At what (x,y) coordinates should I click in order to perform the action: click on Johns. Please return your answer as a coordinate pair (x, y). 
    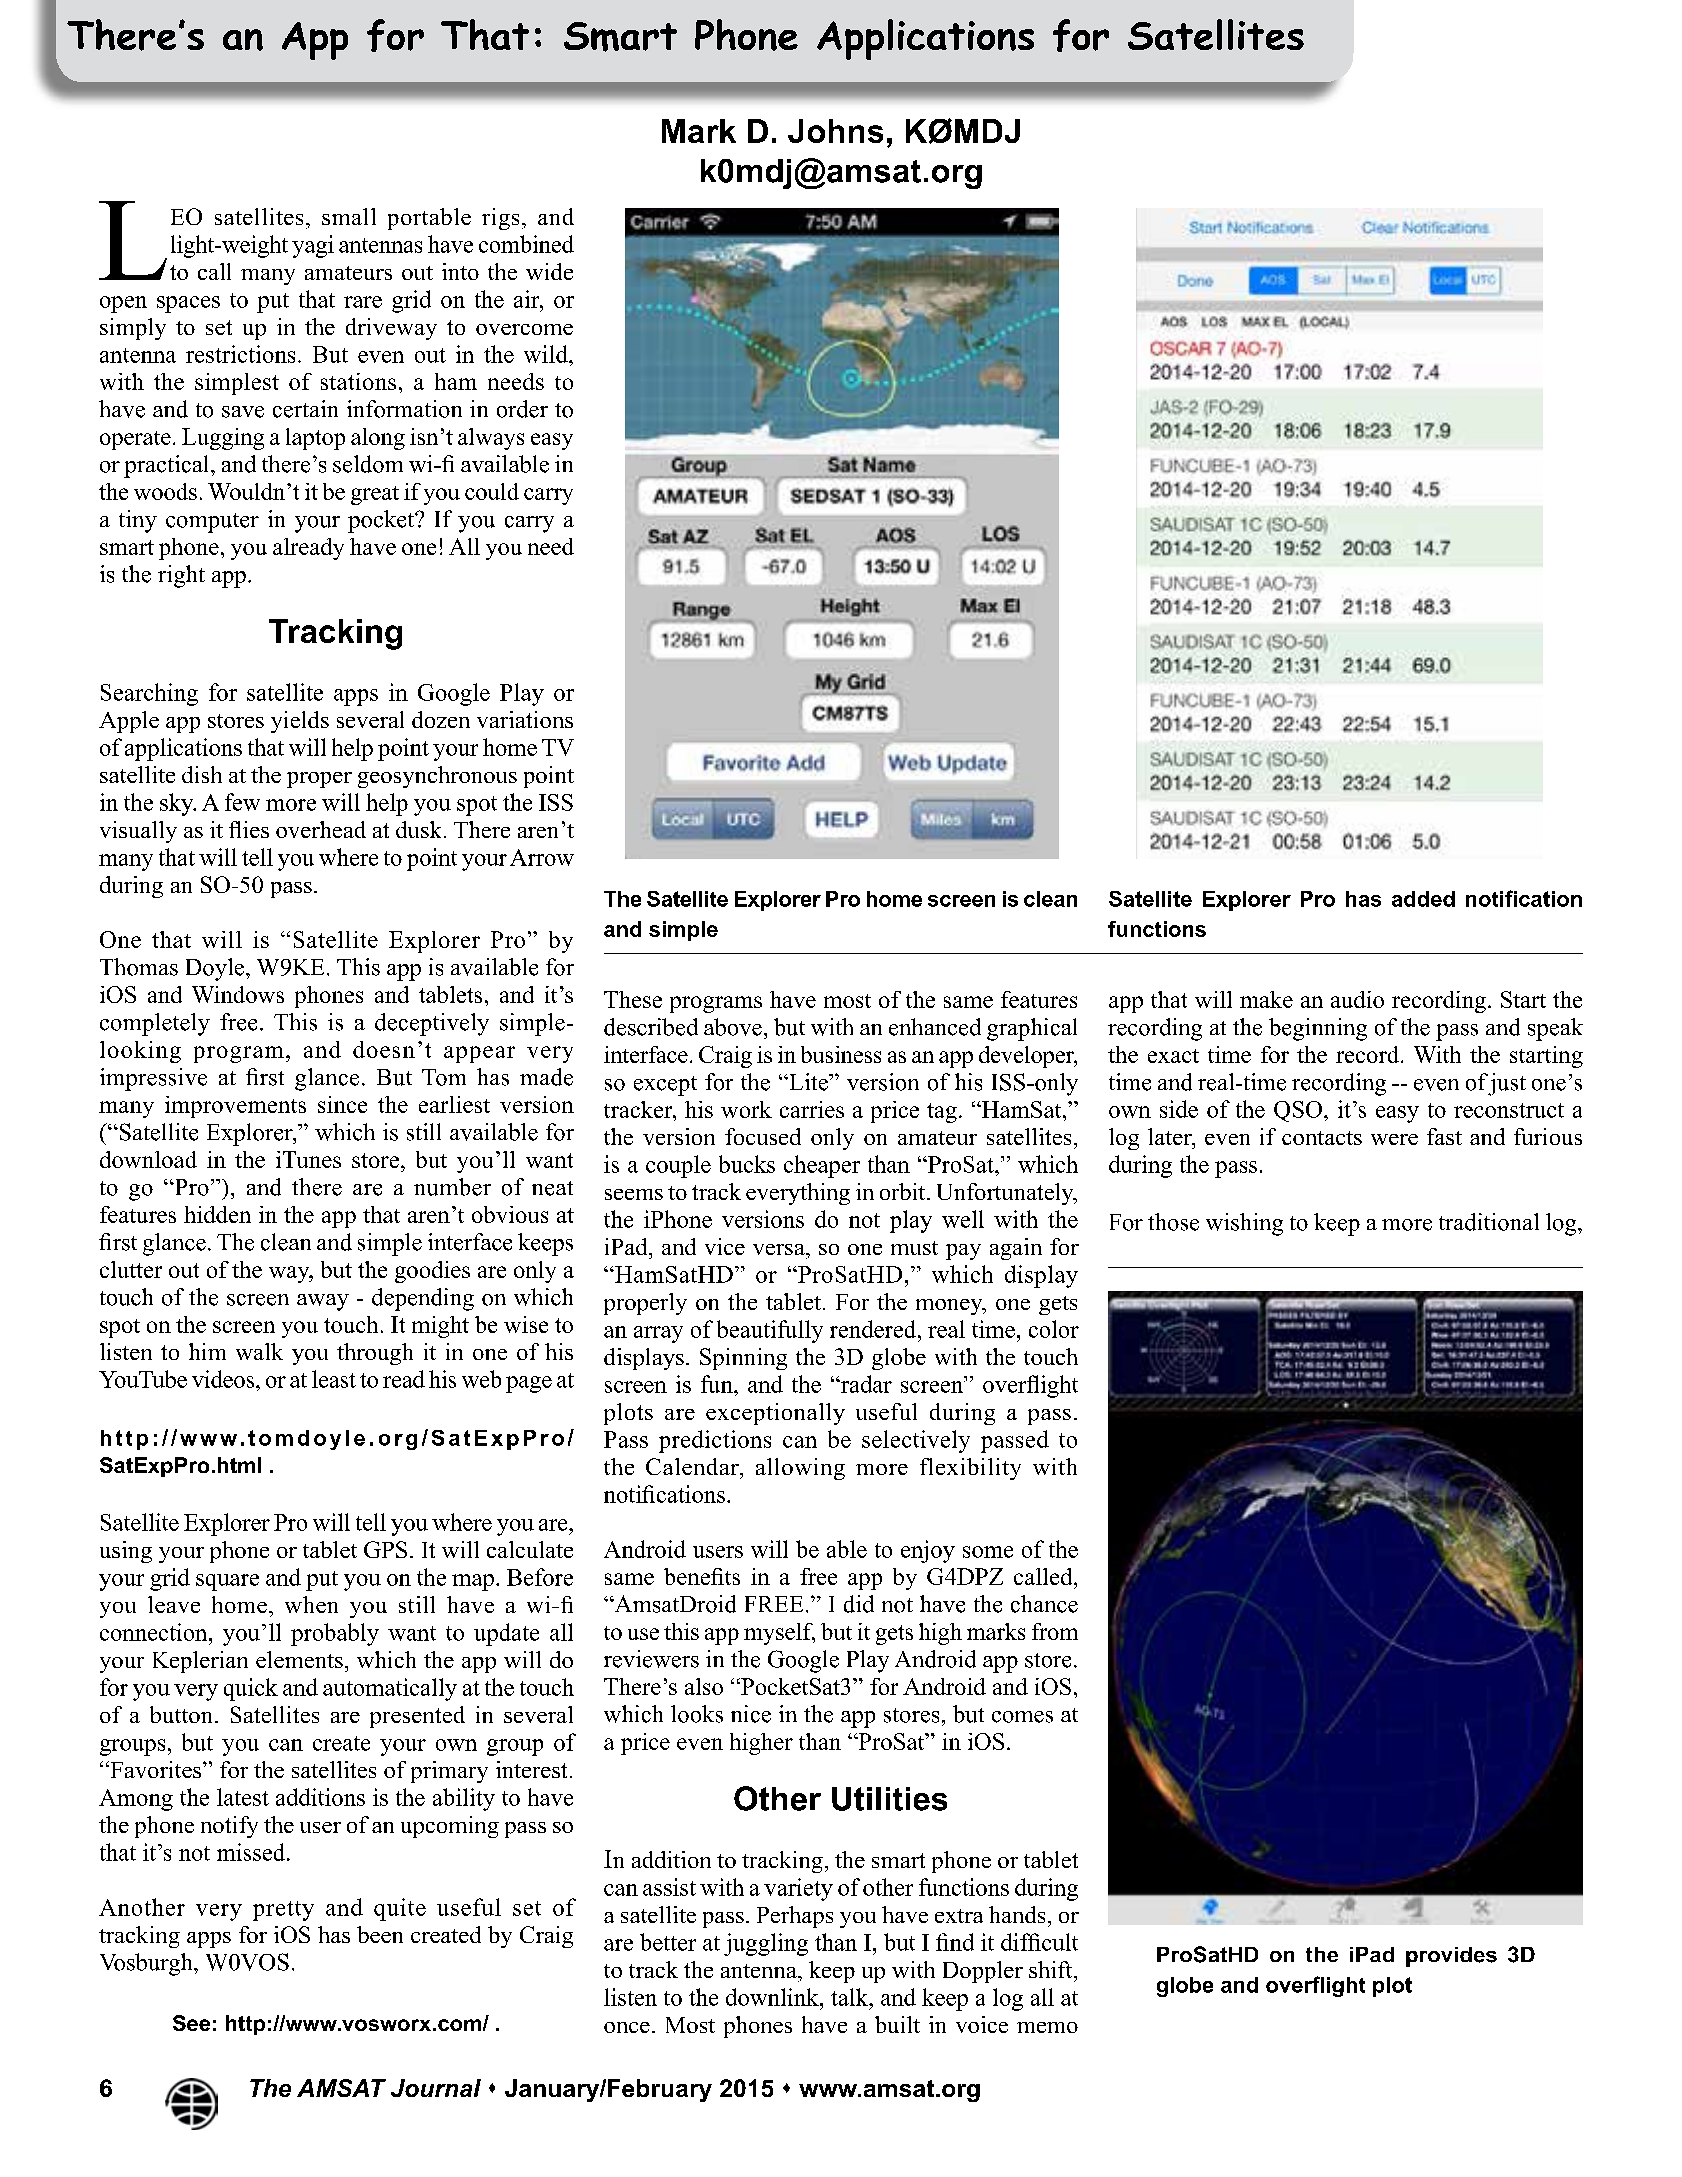
    Looking at the image, I should click on (835, 131).
